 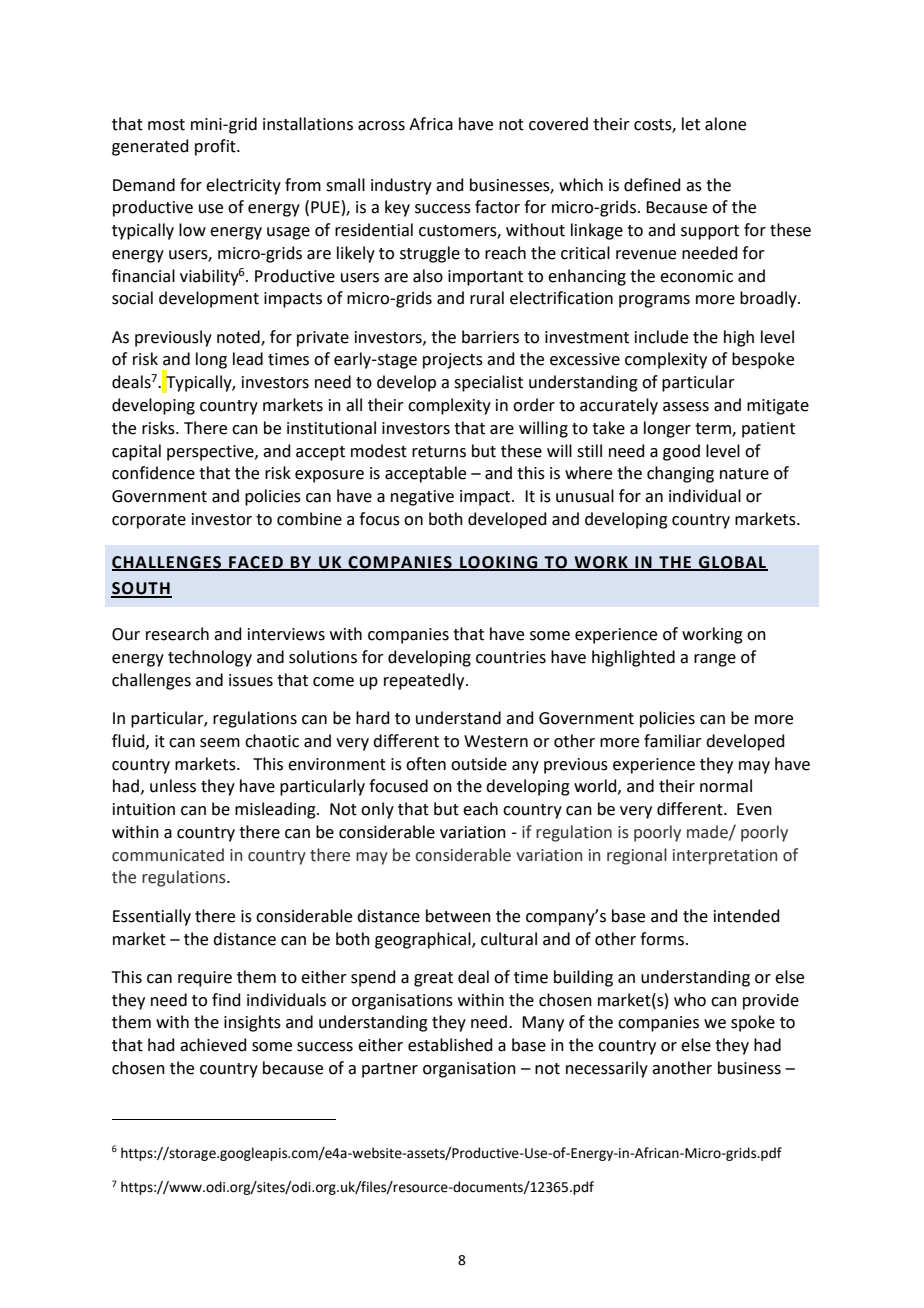 I want to click on established, so click(x=450, y=1045).
